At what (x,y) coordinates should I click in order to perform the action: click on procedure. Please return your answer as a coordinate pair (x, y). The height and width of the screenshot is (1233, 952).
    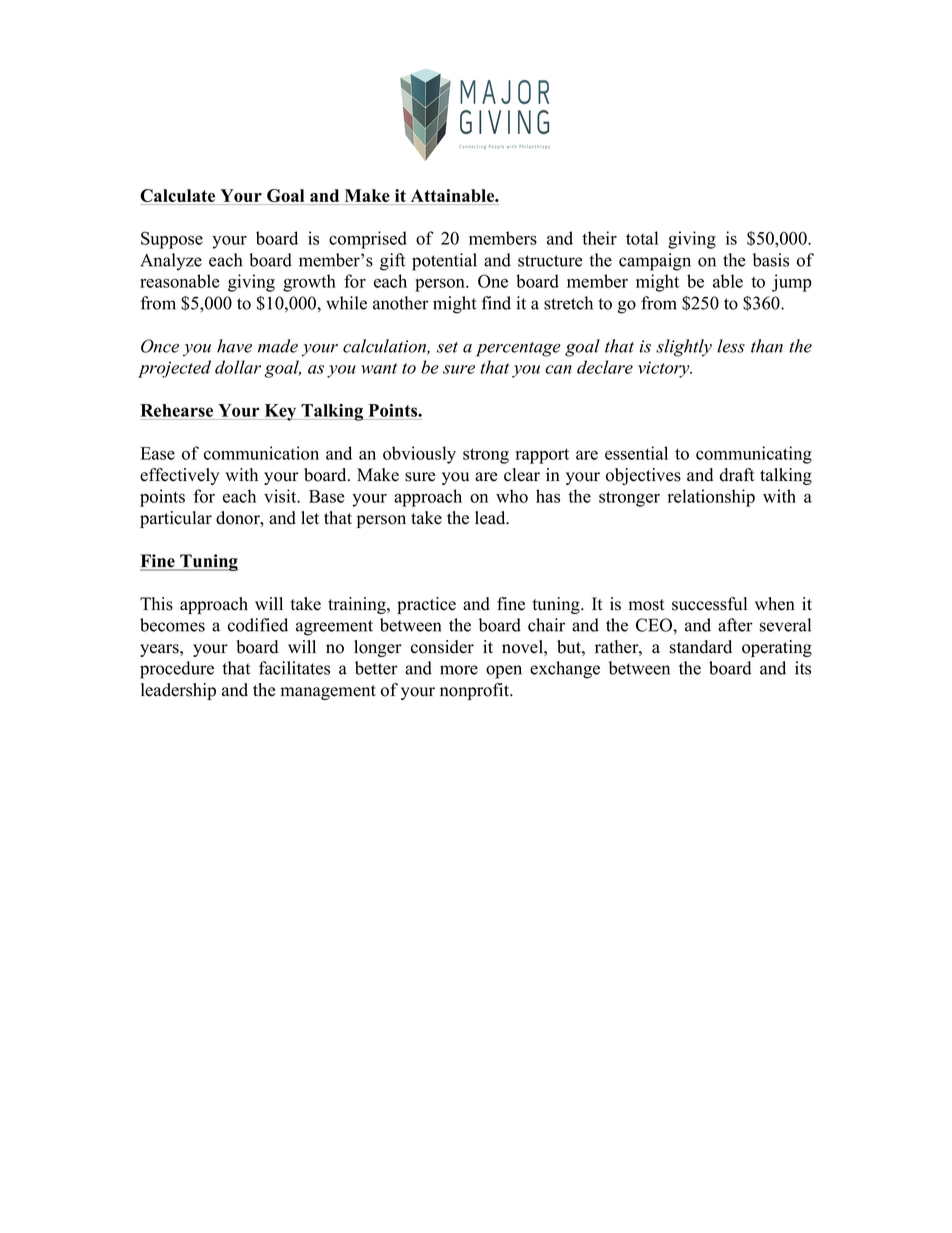
    Looking at the image, I should click on (177, 670).
